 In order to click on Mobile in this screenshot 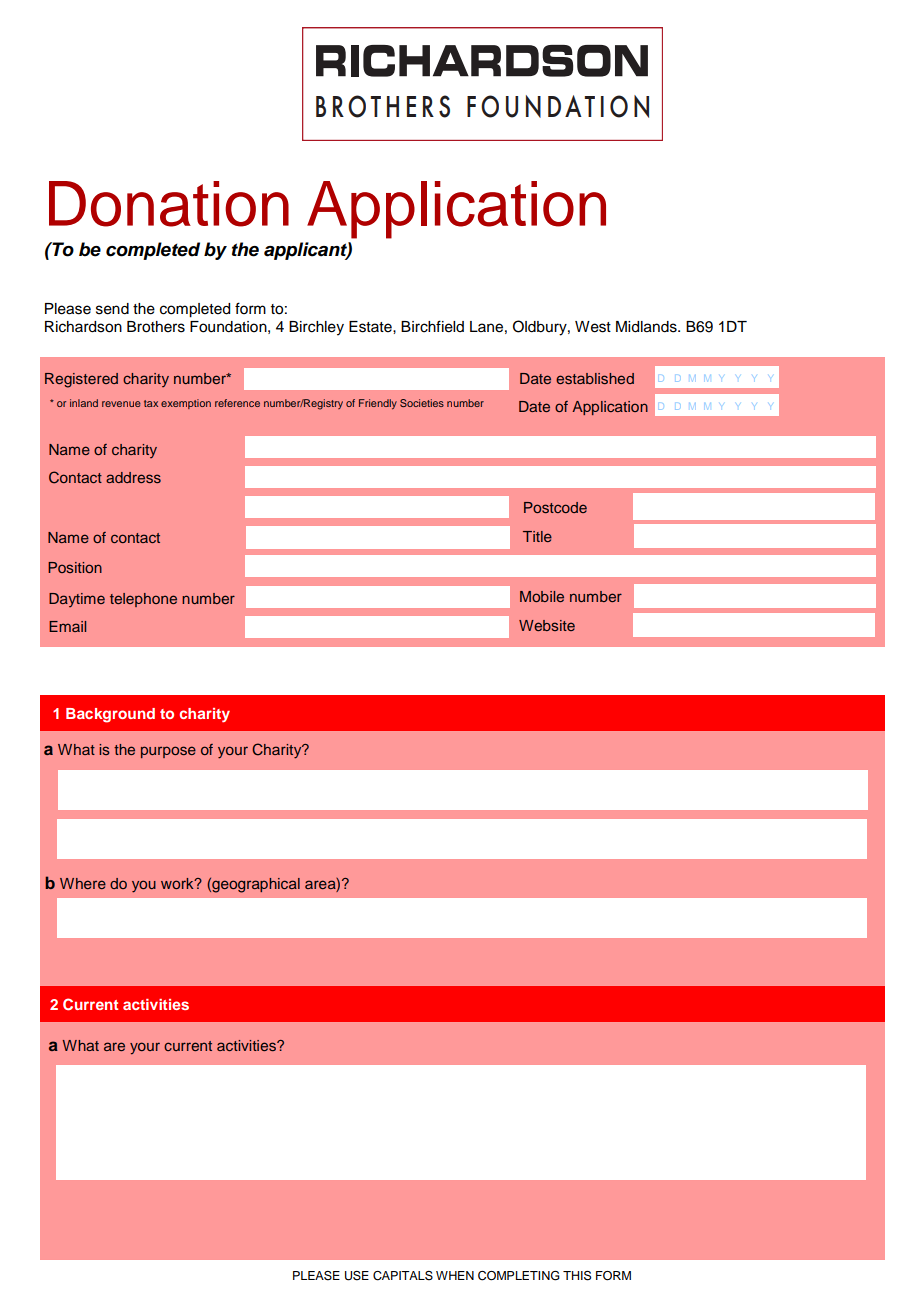, I will do `click(542, 596)`.
